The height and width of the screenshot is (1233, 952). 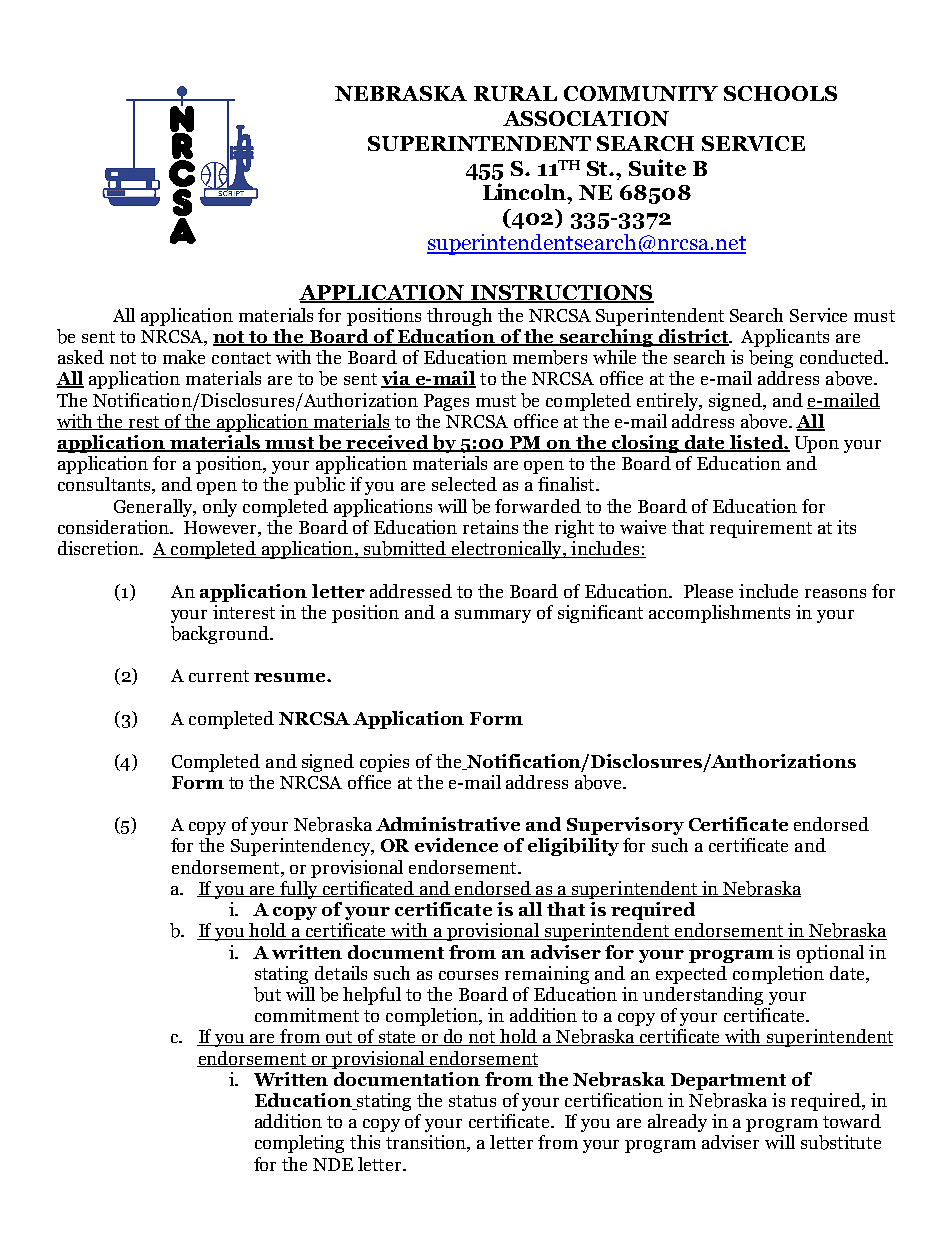 What do you see at coordinates (299, 890) in the screenshot?
I see `fully` at bounding box center [299, 890].
